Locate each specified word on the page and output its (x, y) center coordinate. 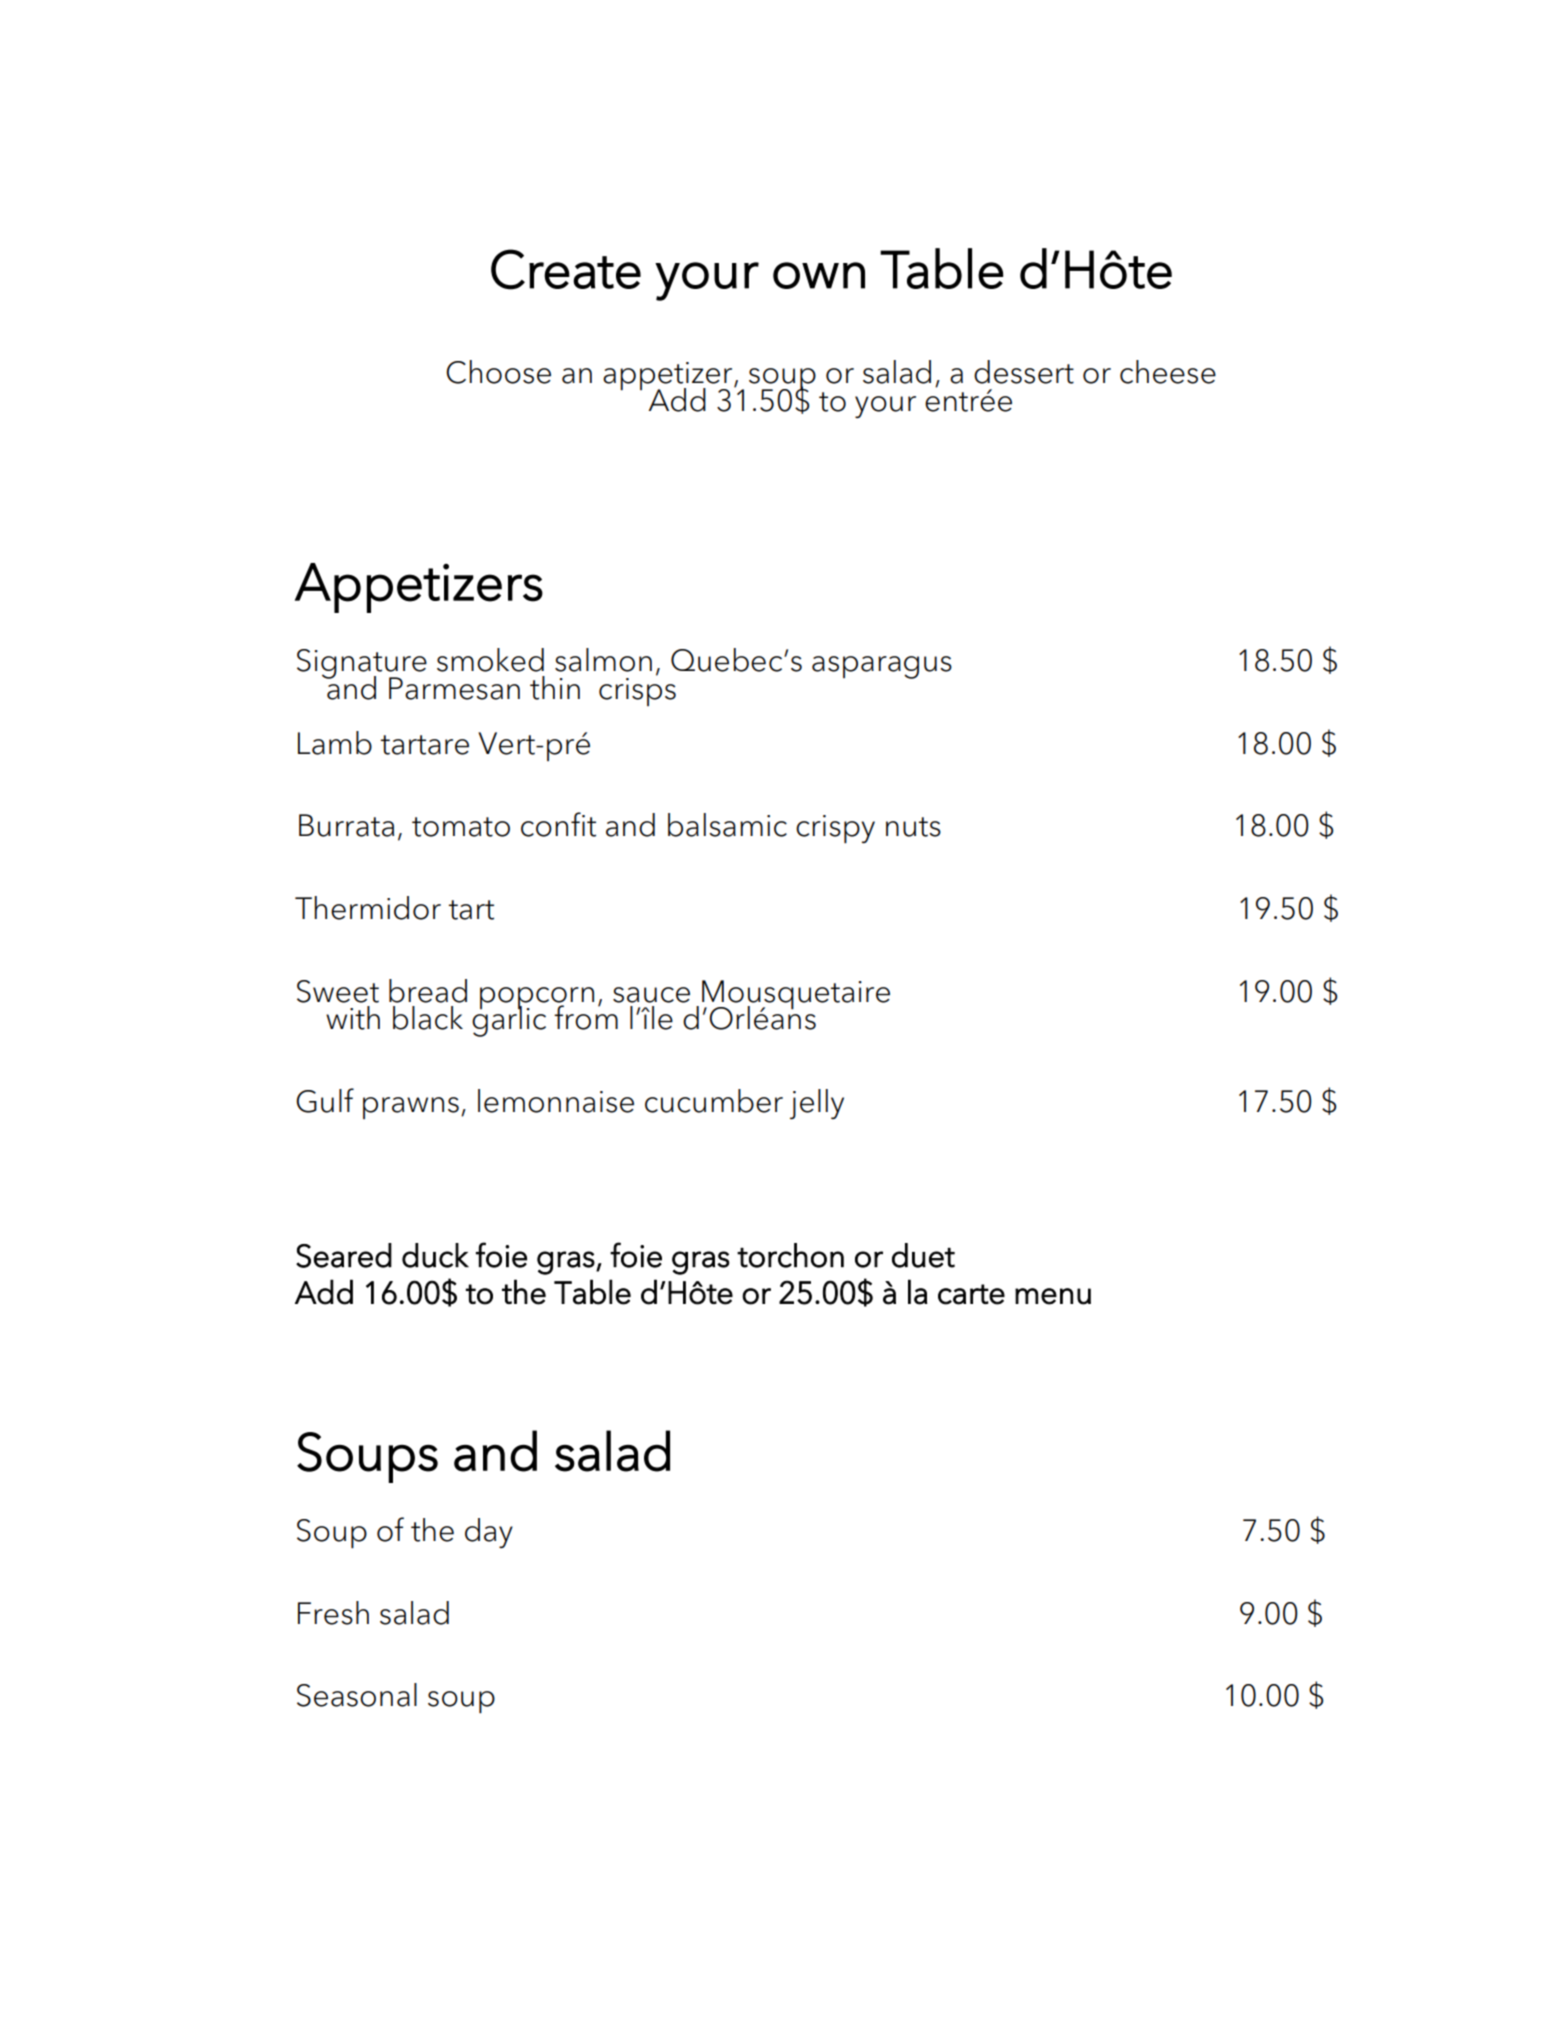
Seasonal (357, 1695)
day (489, 1533)
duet (923, 1255)
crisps (637, 690)
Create (566, 269)
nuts (913, 827)
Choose (498, 372)
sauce (651, 995)
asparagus (882, 667)
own (819, 275)
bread (428, 991)
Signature (362, 665)
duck (435, 1255)
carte (971, 1294)
